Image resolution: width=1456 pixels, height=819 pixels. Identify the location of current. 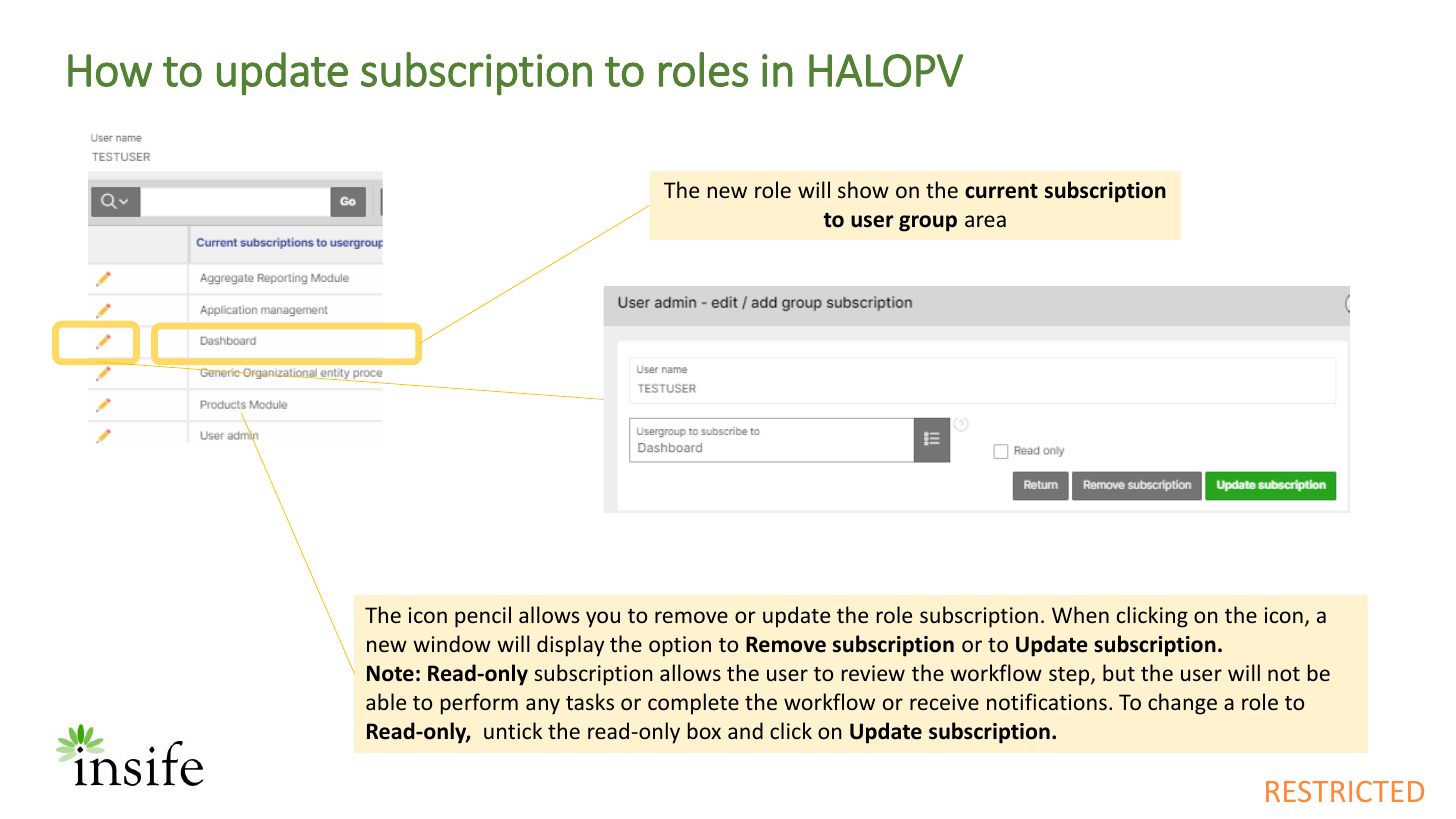
(1001, 191).
